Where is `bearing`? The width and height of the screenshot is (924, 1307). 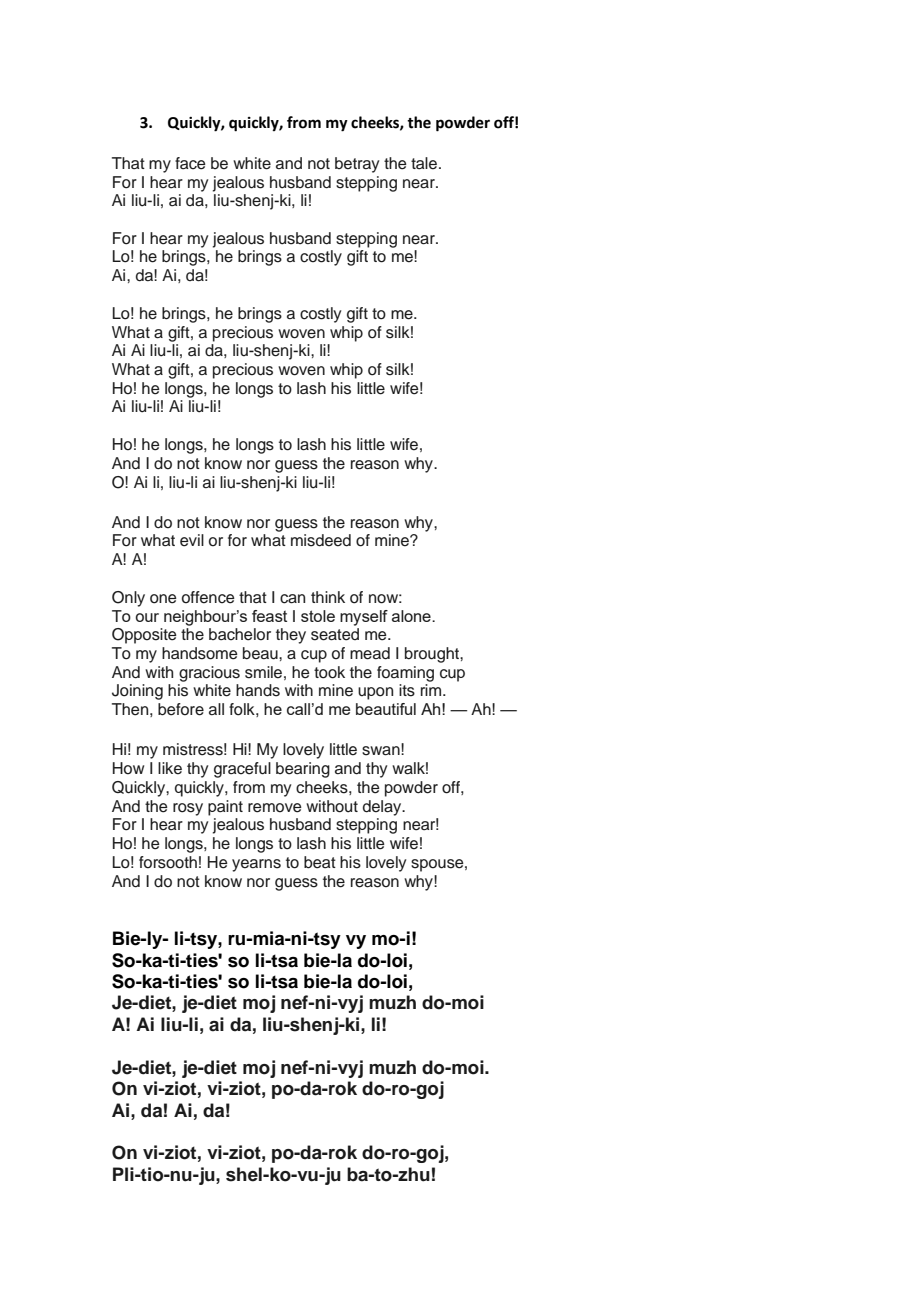
bearing is located at coordinates (303, 770).
